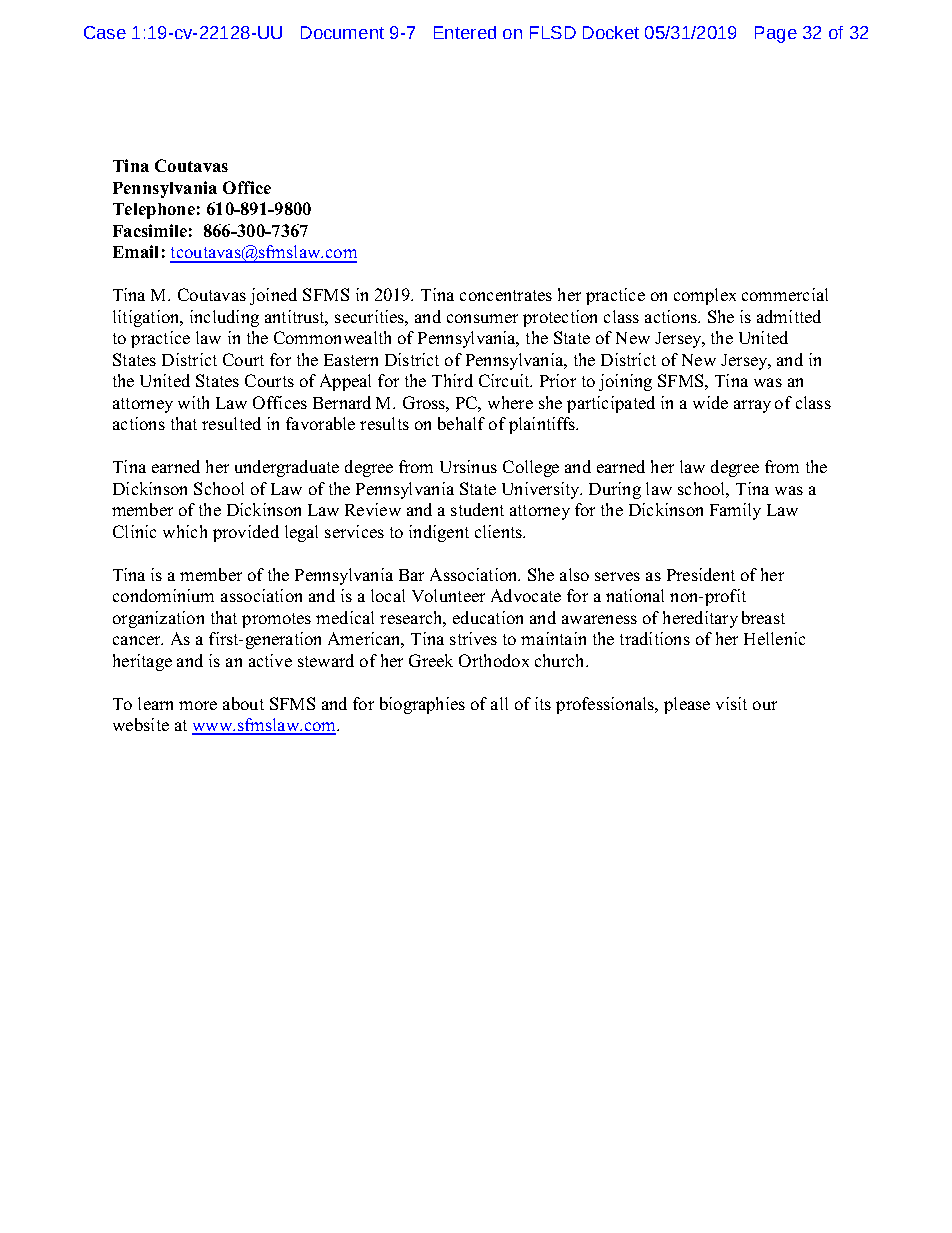  What do you see at coordinates (687, 705) in the screenshot?
I see `please` at bounding box center [687, 705].
